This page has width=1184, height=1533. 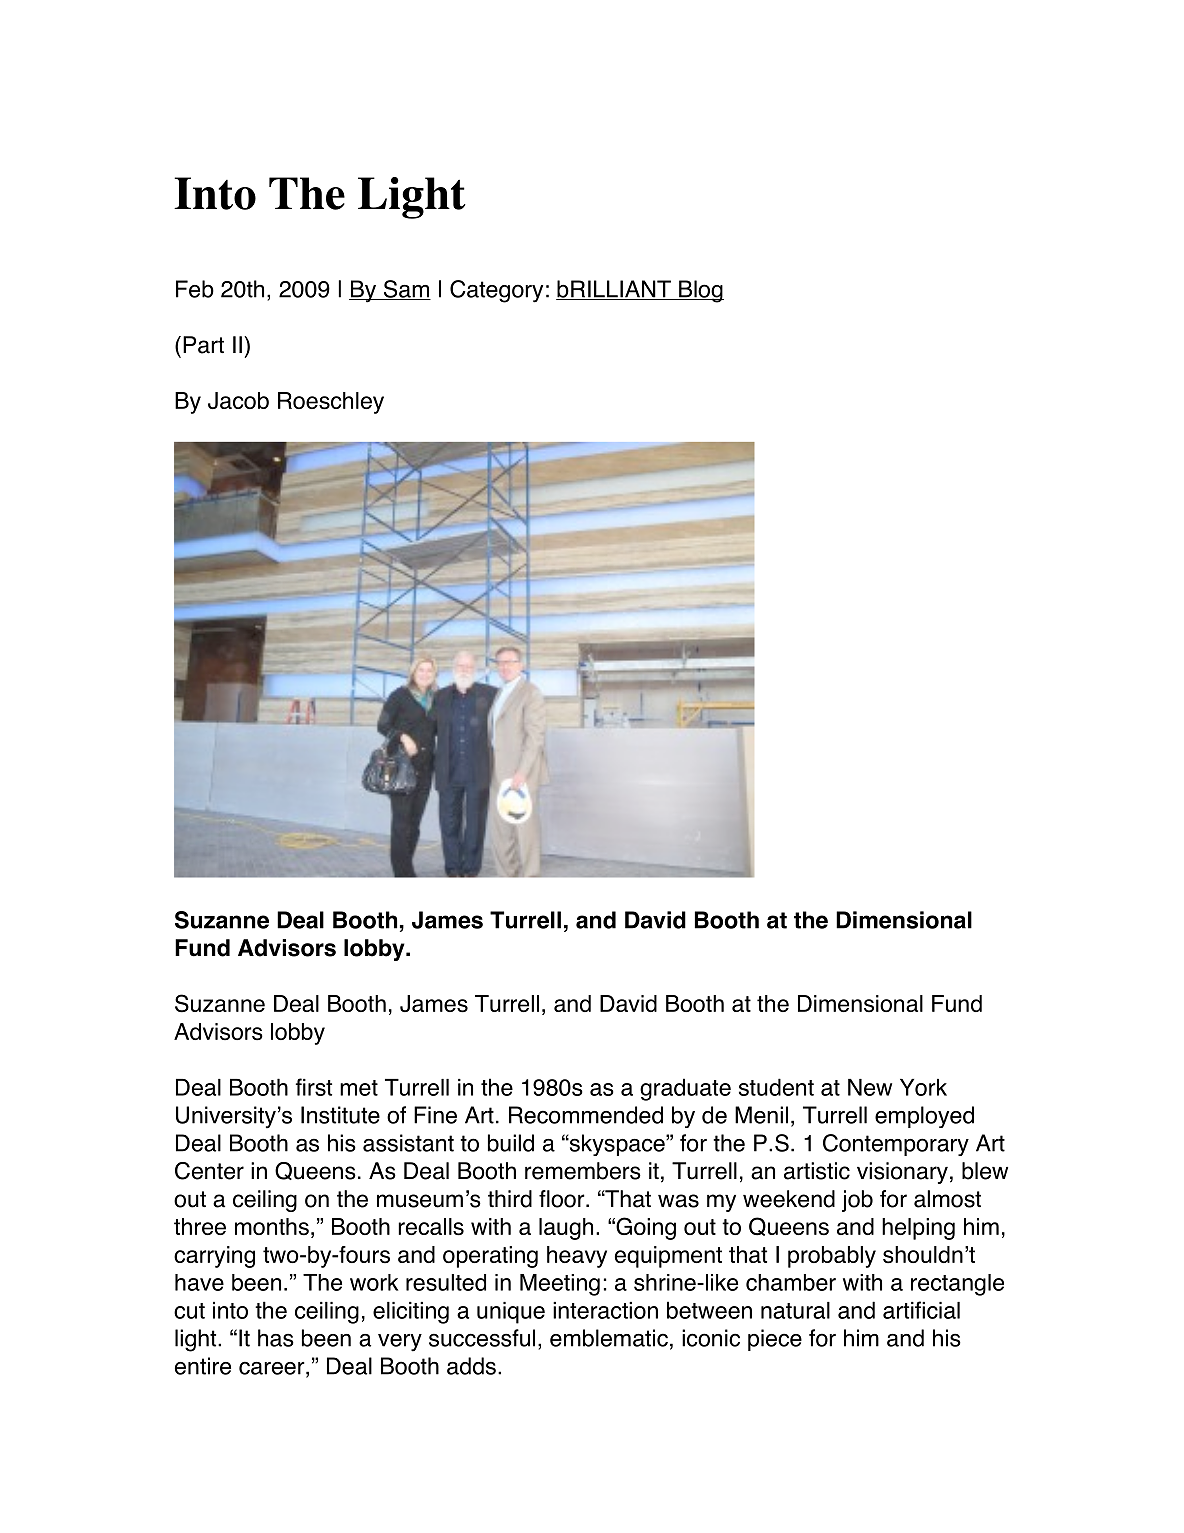 What do you see at coordinates (923, 1087) in the page?
I see `York` at bounding box center [923, 1087].
